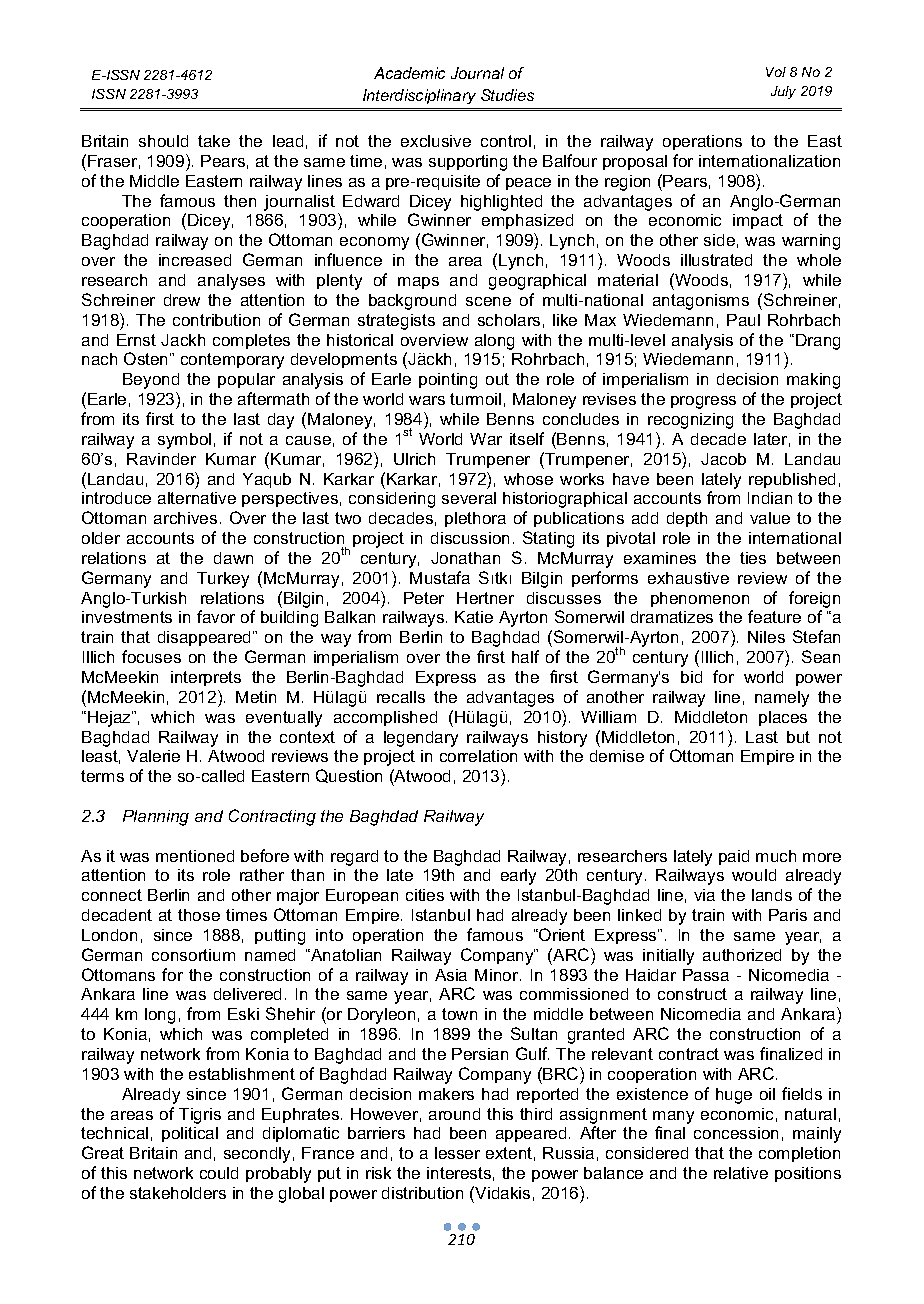  Describe the element at coordinates (703, 402) in the screenshot. I see `progress` at that location.
